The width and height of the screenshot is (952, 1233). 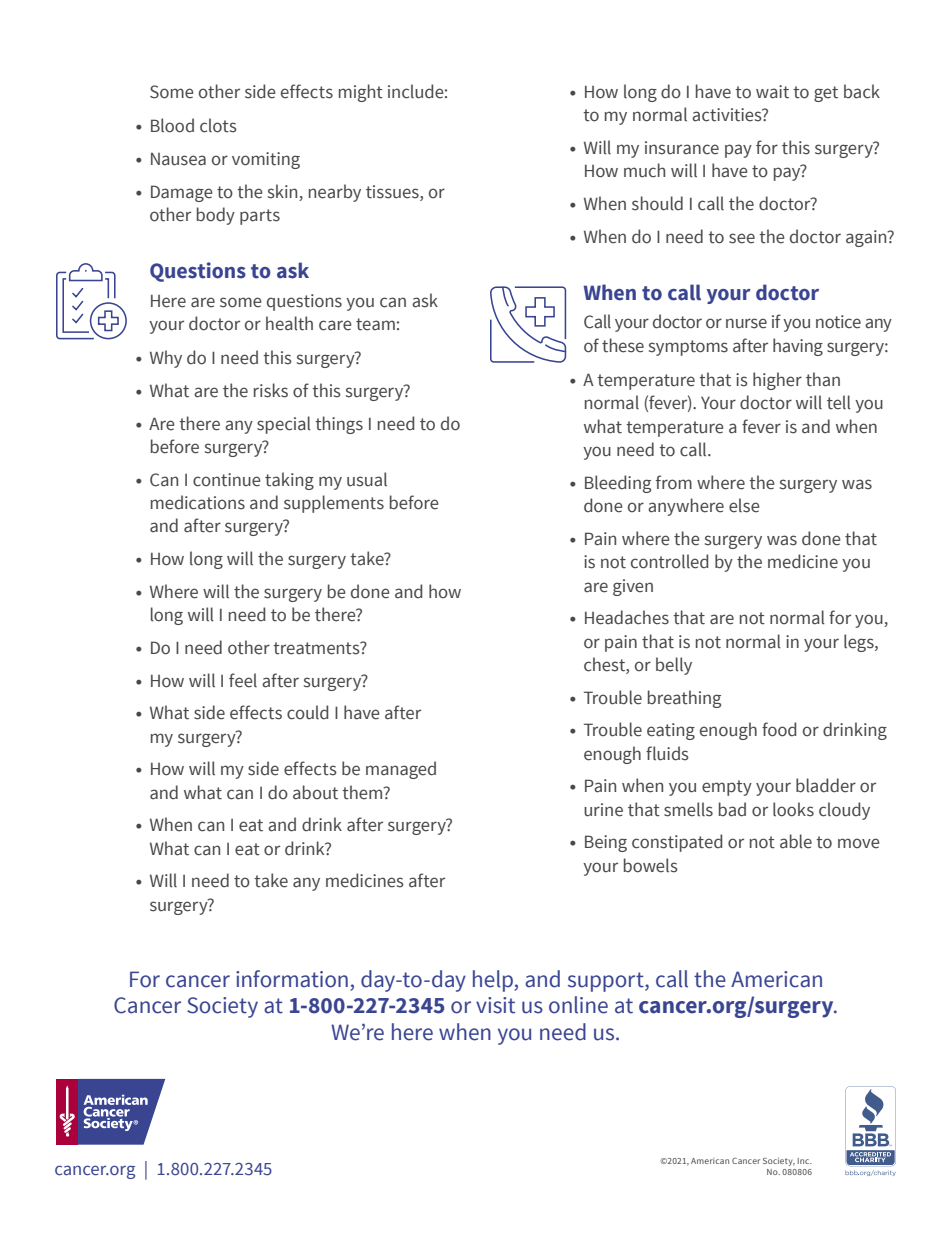 What do you see at coordinates (623, 345) in the screenshot?
I see `these` at bounding box center [623, 345].
